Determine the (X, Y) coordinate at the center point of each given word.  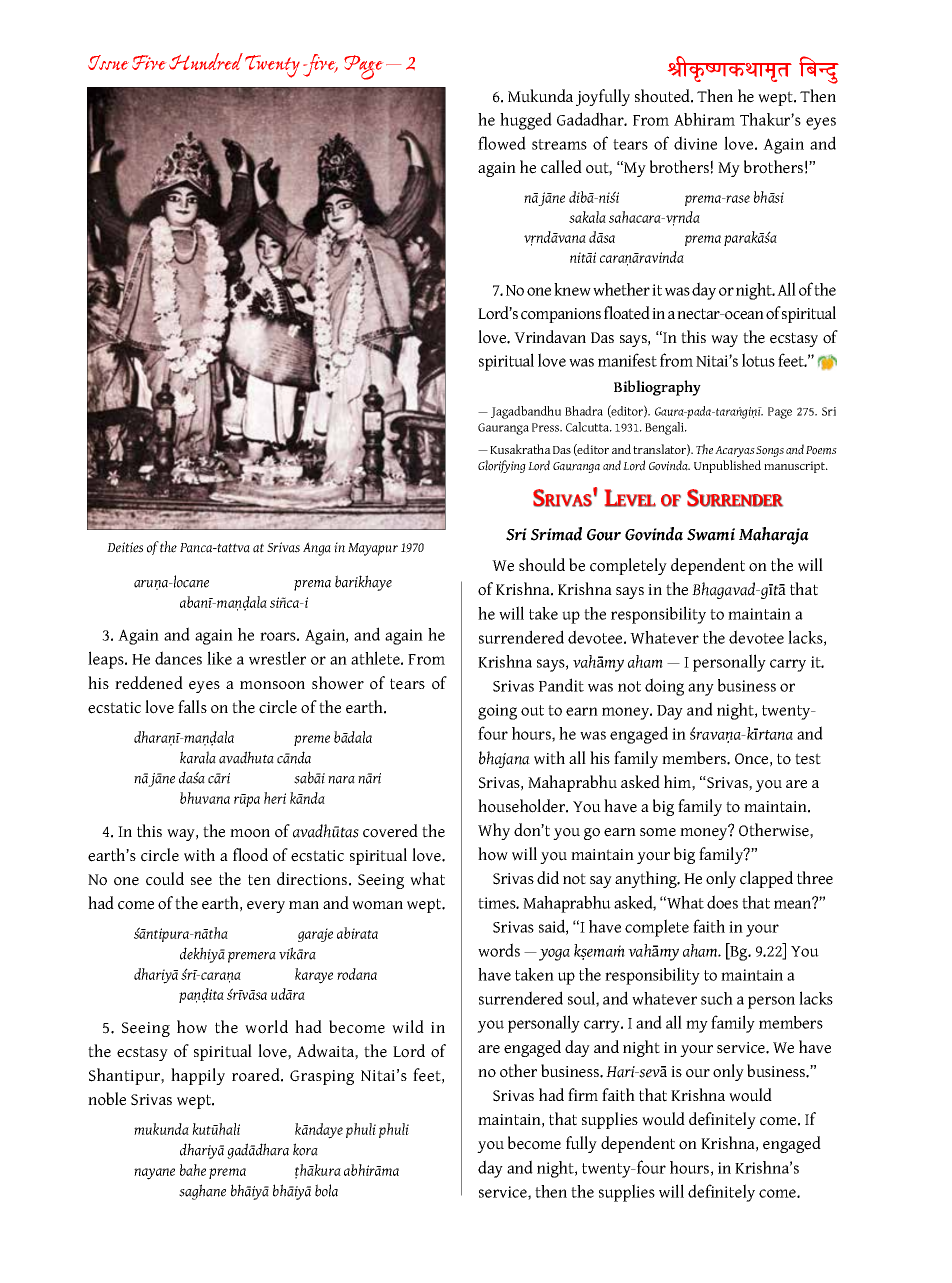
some (658, 832)
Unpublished (727, 466)
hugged (526, 121)
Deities (125, 547)
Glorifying (502, 466)
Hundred (206, 61)
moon (250, 833)
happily (198, 1076)
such (717, 998)
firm (583, 1094)
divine (695, 143)
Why (494, 831)
